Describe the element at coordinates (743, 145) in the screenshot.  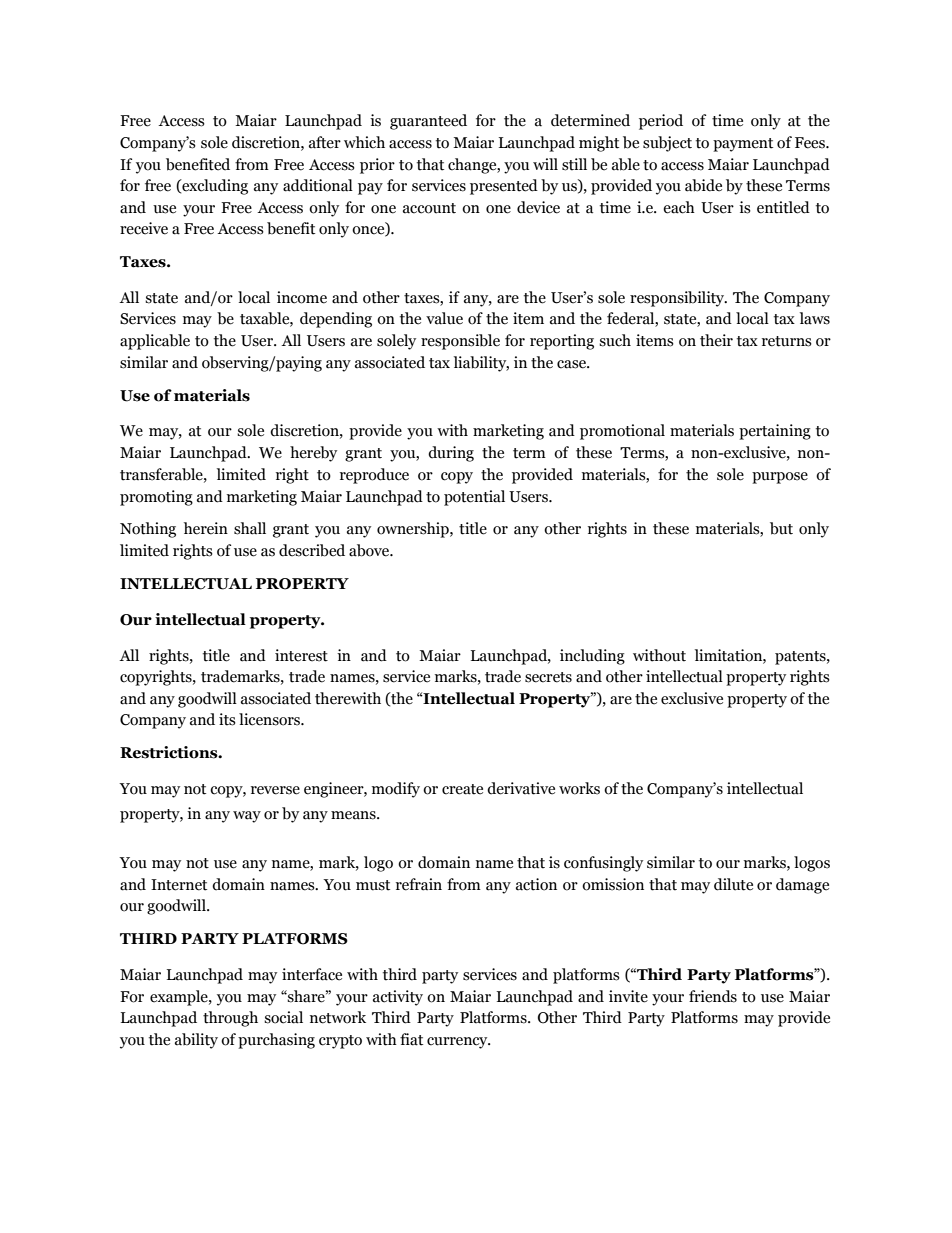
I see `payment` at that location.
